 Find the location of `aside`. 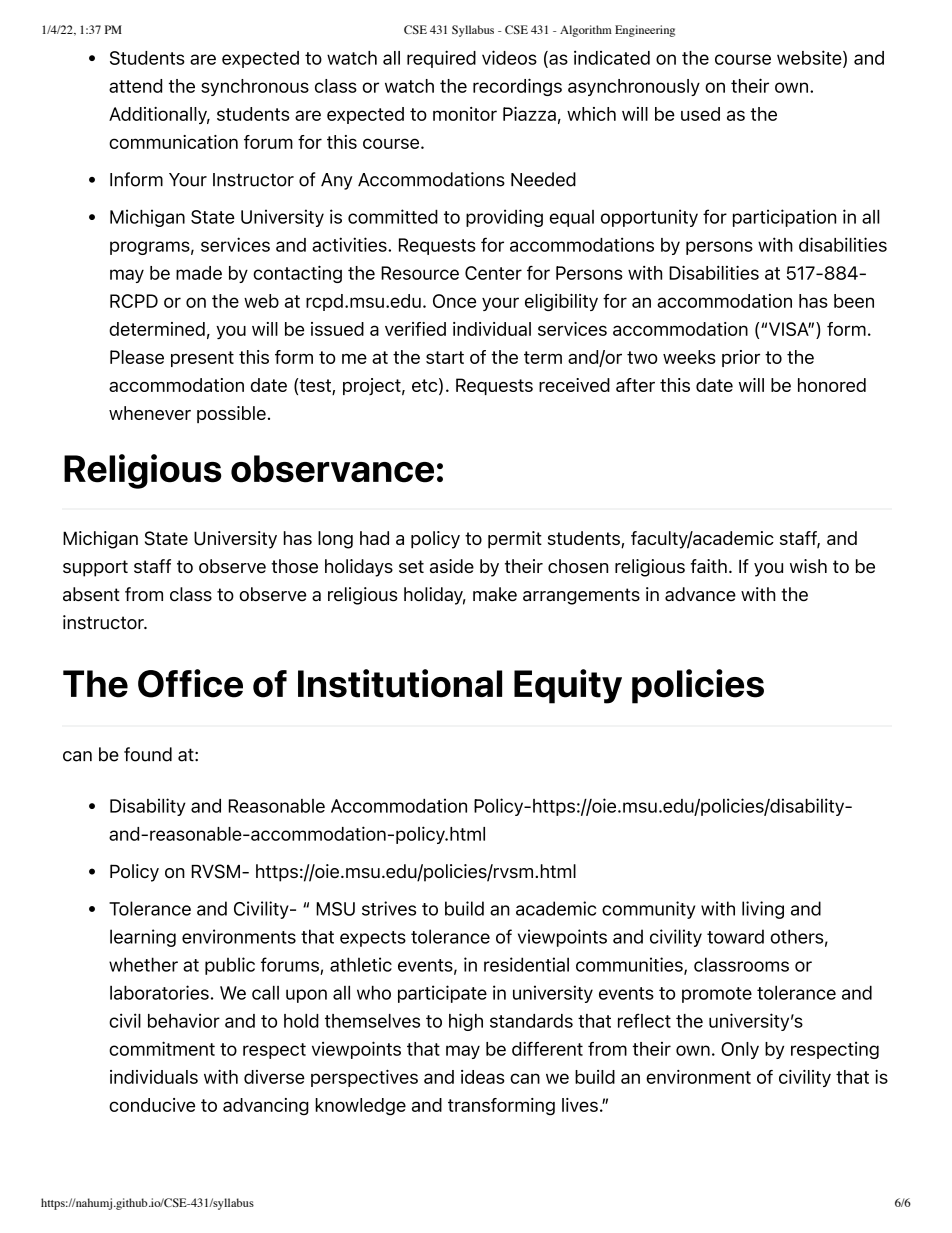

aside is located at coordinates (452, 566).
